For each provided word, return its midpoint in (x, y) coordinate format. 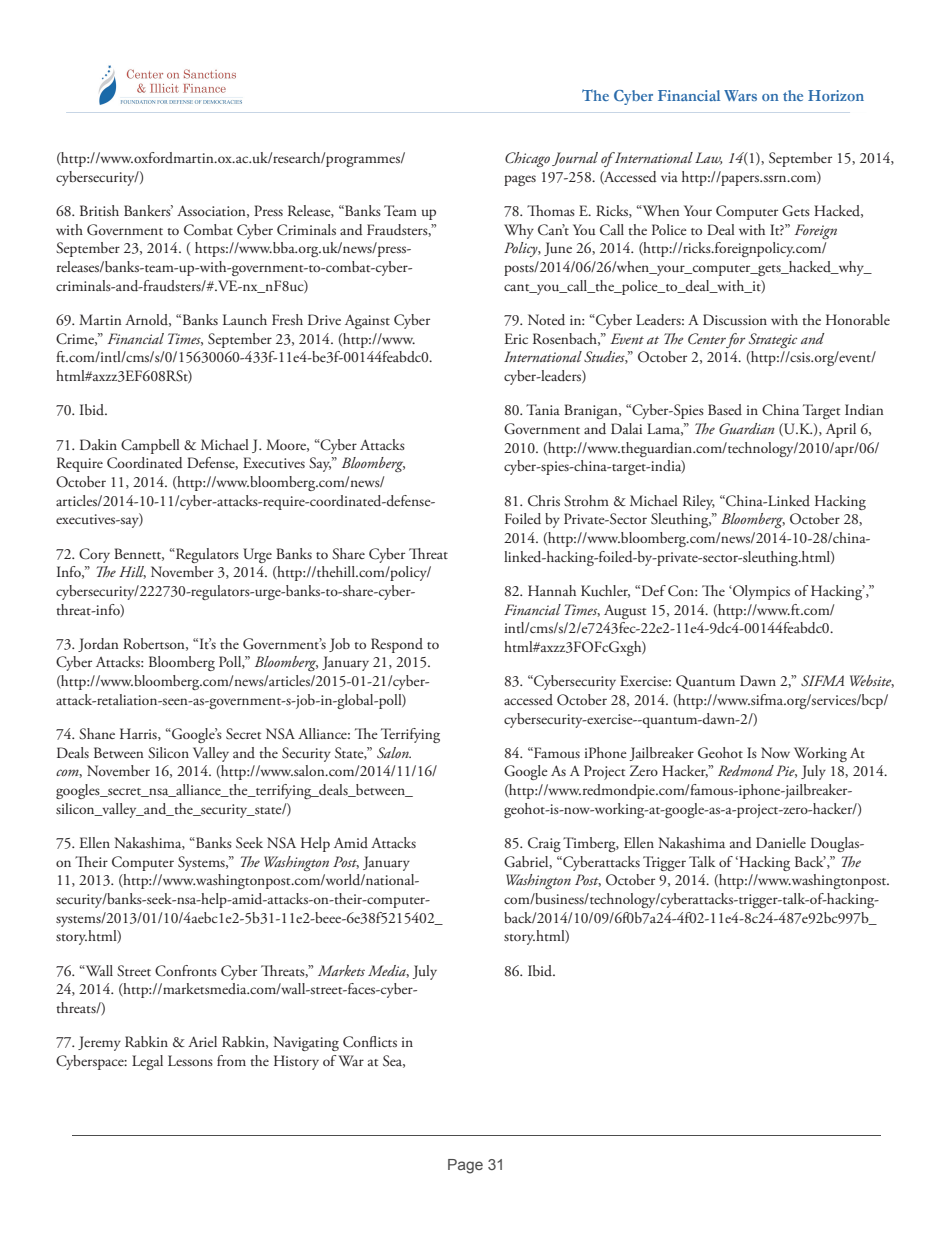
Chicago (527, 159)
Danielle (781, 842)
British (99, 210)
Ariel (202, 1041)
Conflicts (370, 1042)
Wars (740, 95)
